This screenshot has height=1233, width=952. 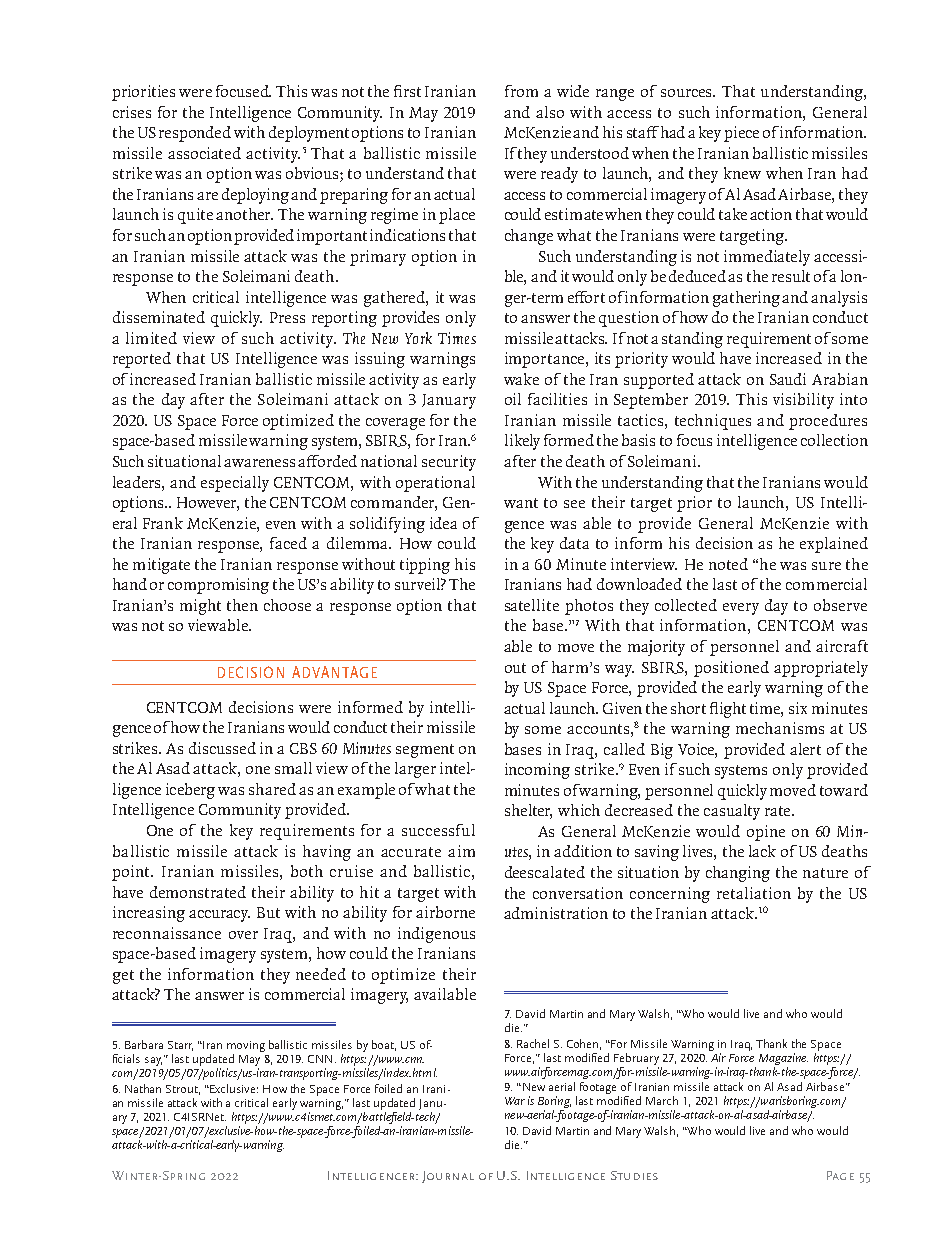 I want to click on also, so click(x=550, y=112).
